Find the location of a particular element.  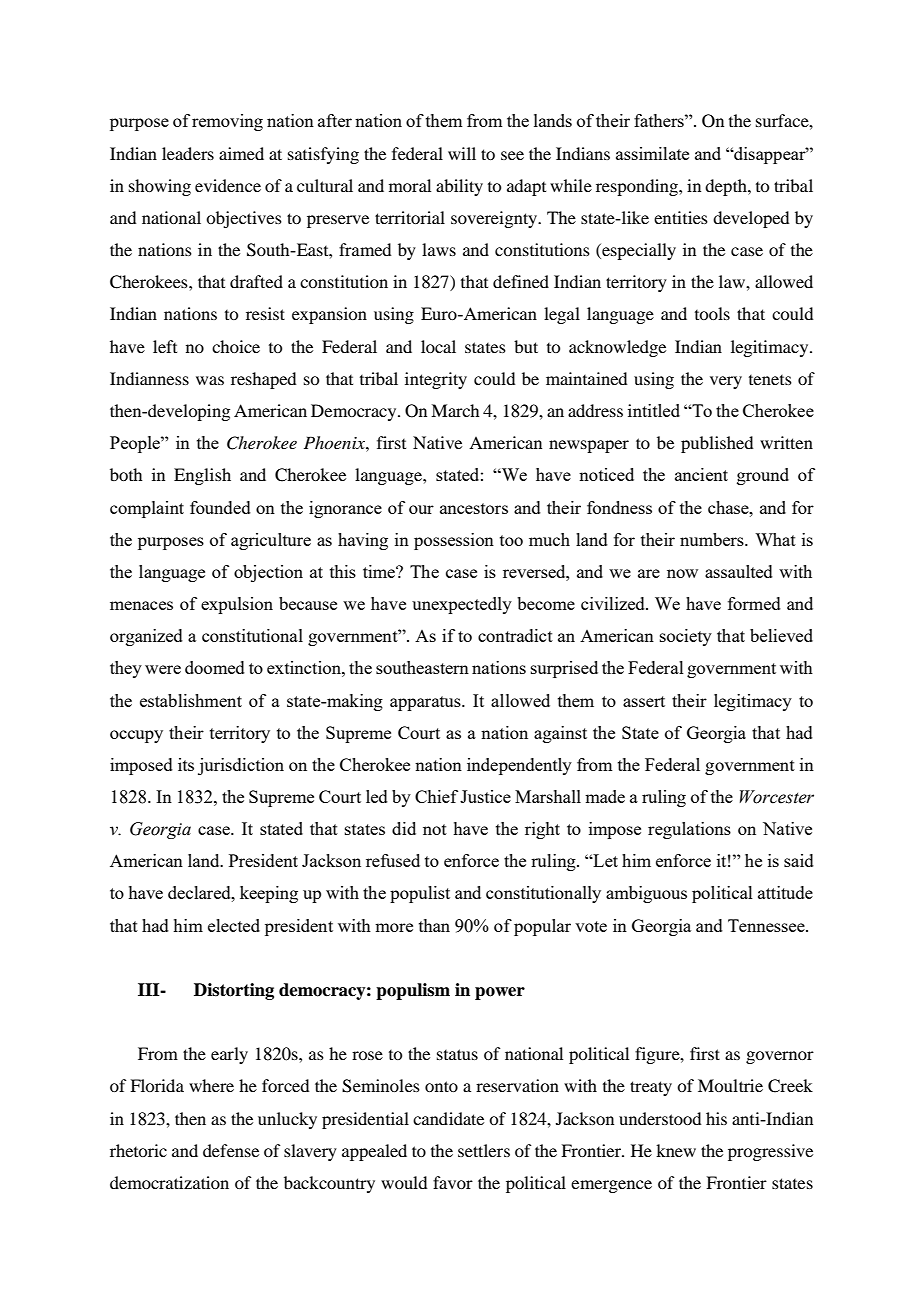

will is located at coordinates (462, 153).
